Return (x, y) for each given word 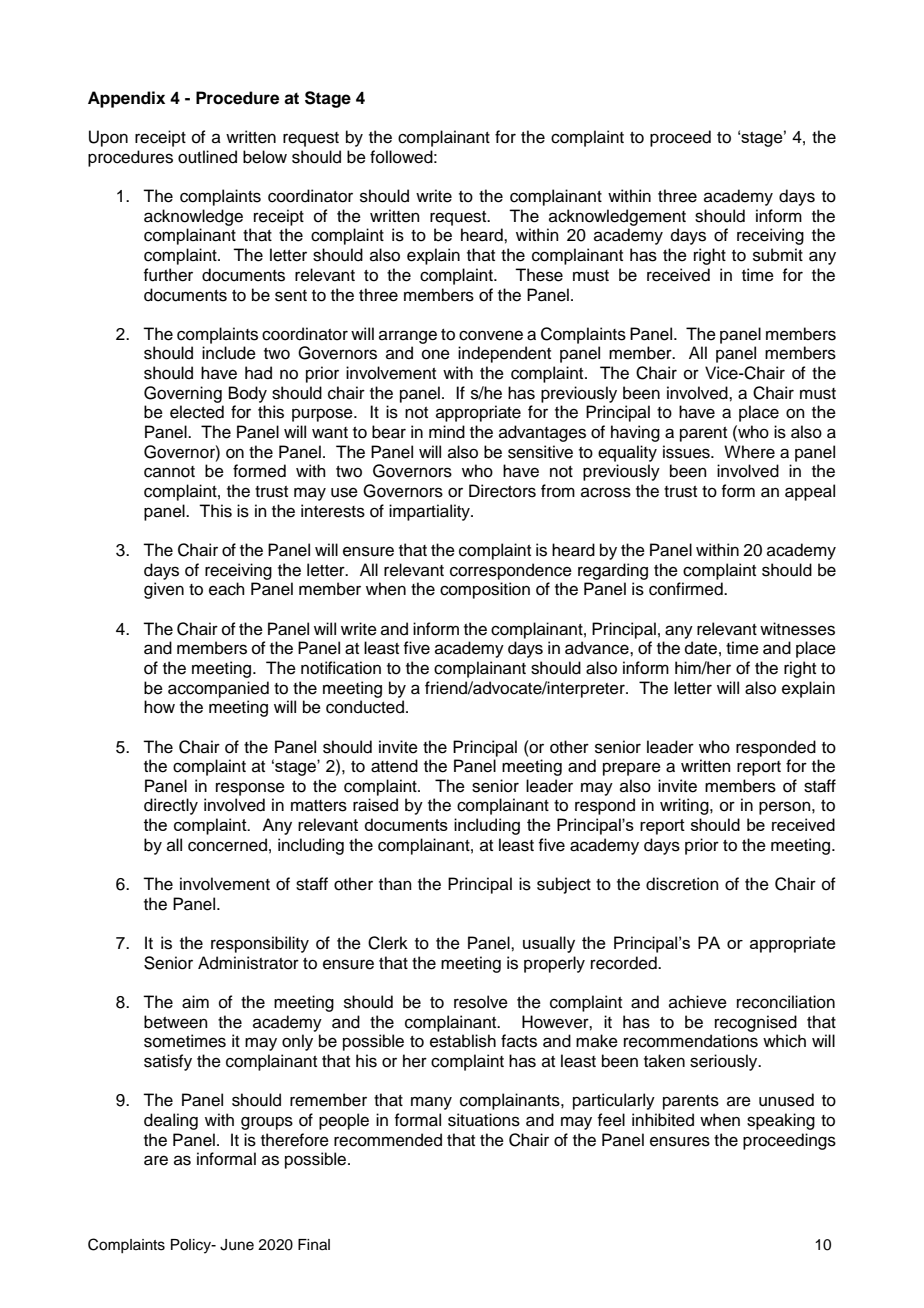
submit (778, 255)
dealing (171, 1121)
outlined (207, 157)
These (539, 275)
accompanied (218, 689)
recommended (388, 1140)
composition (485, 590)
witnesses (797, 629)
